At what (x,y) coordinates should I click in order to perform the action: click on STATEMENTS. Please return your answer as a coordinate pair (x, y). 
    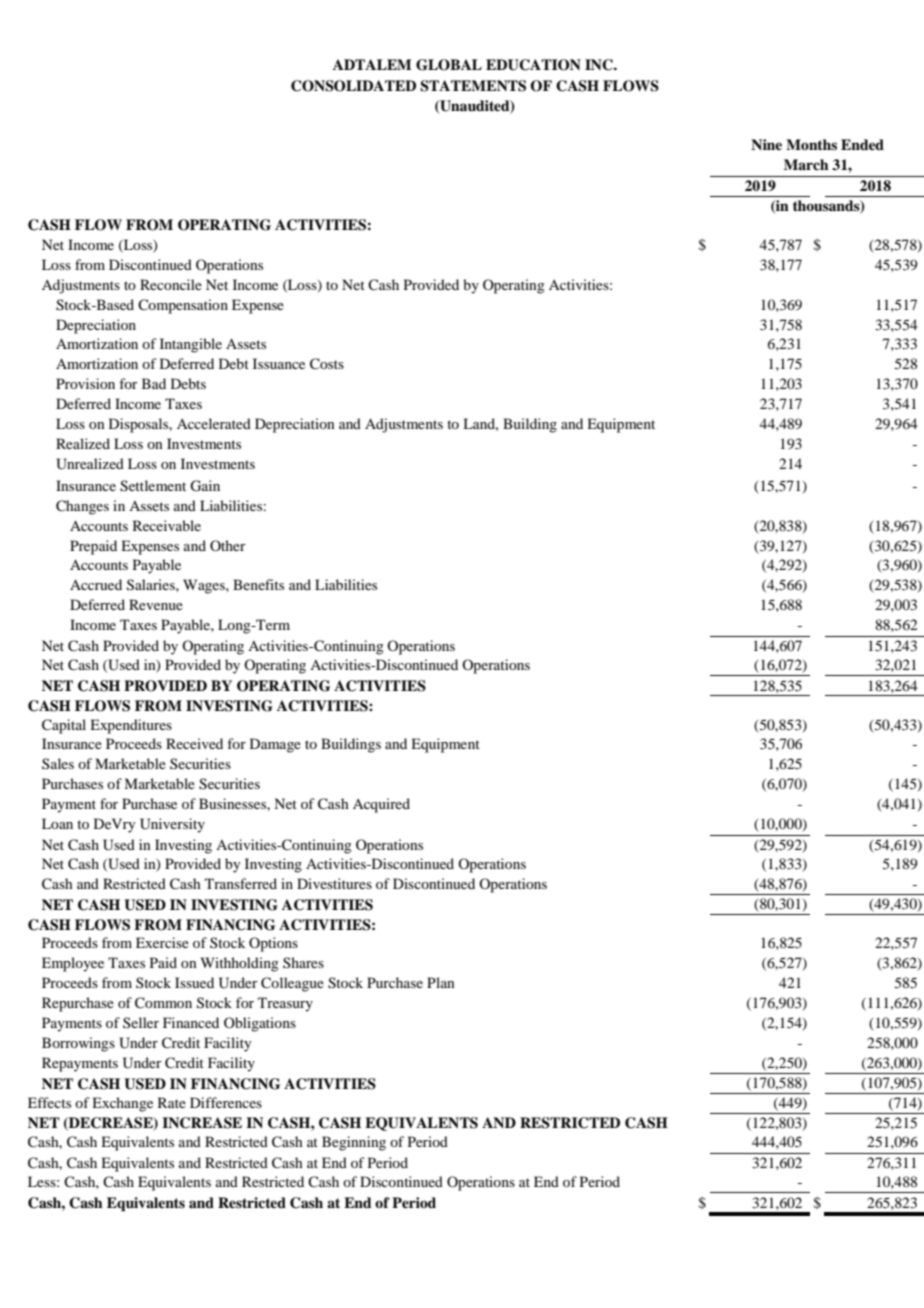
    Looking at the image, I should click on (473, 86).
